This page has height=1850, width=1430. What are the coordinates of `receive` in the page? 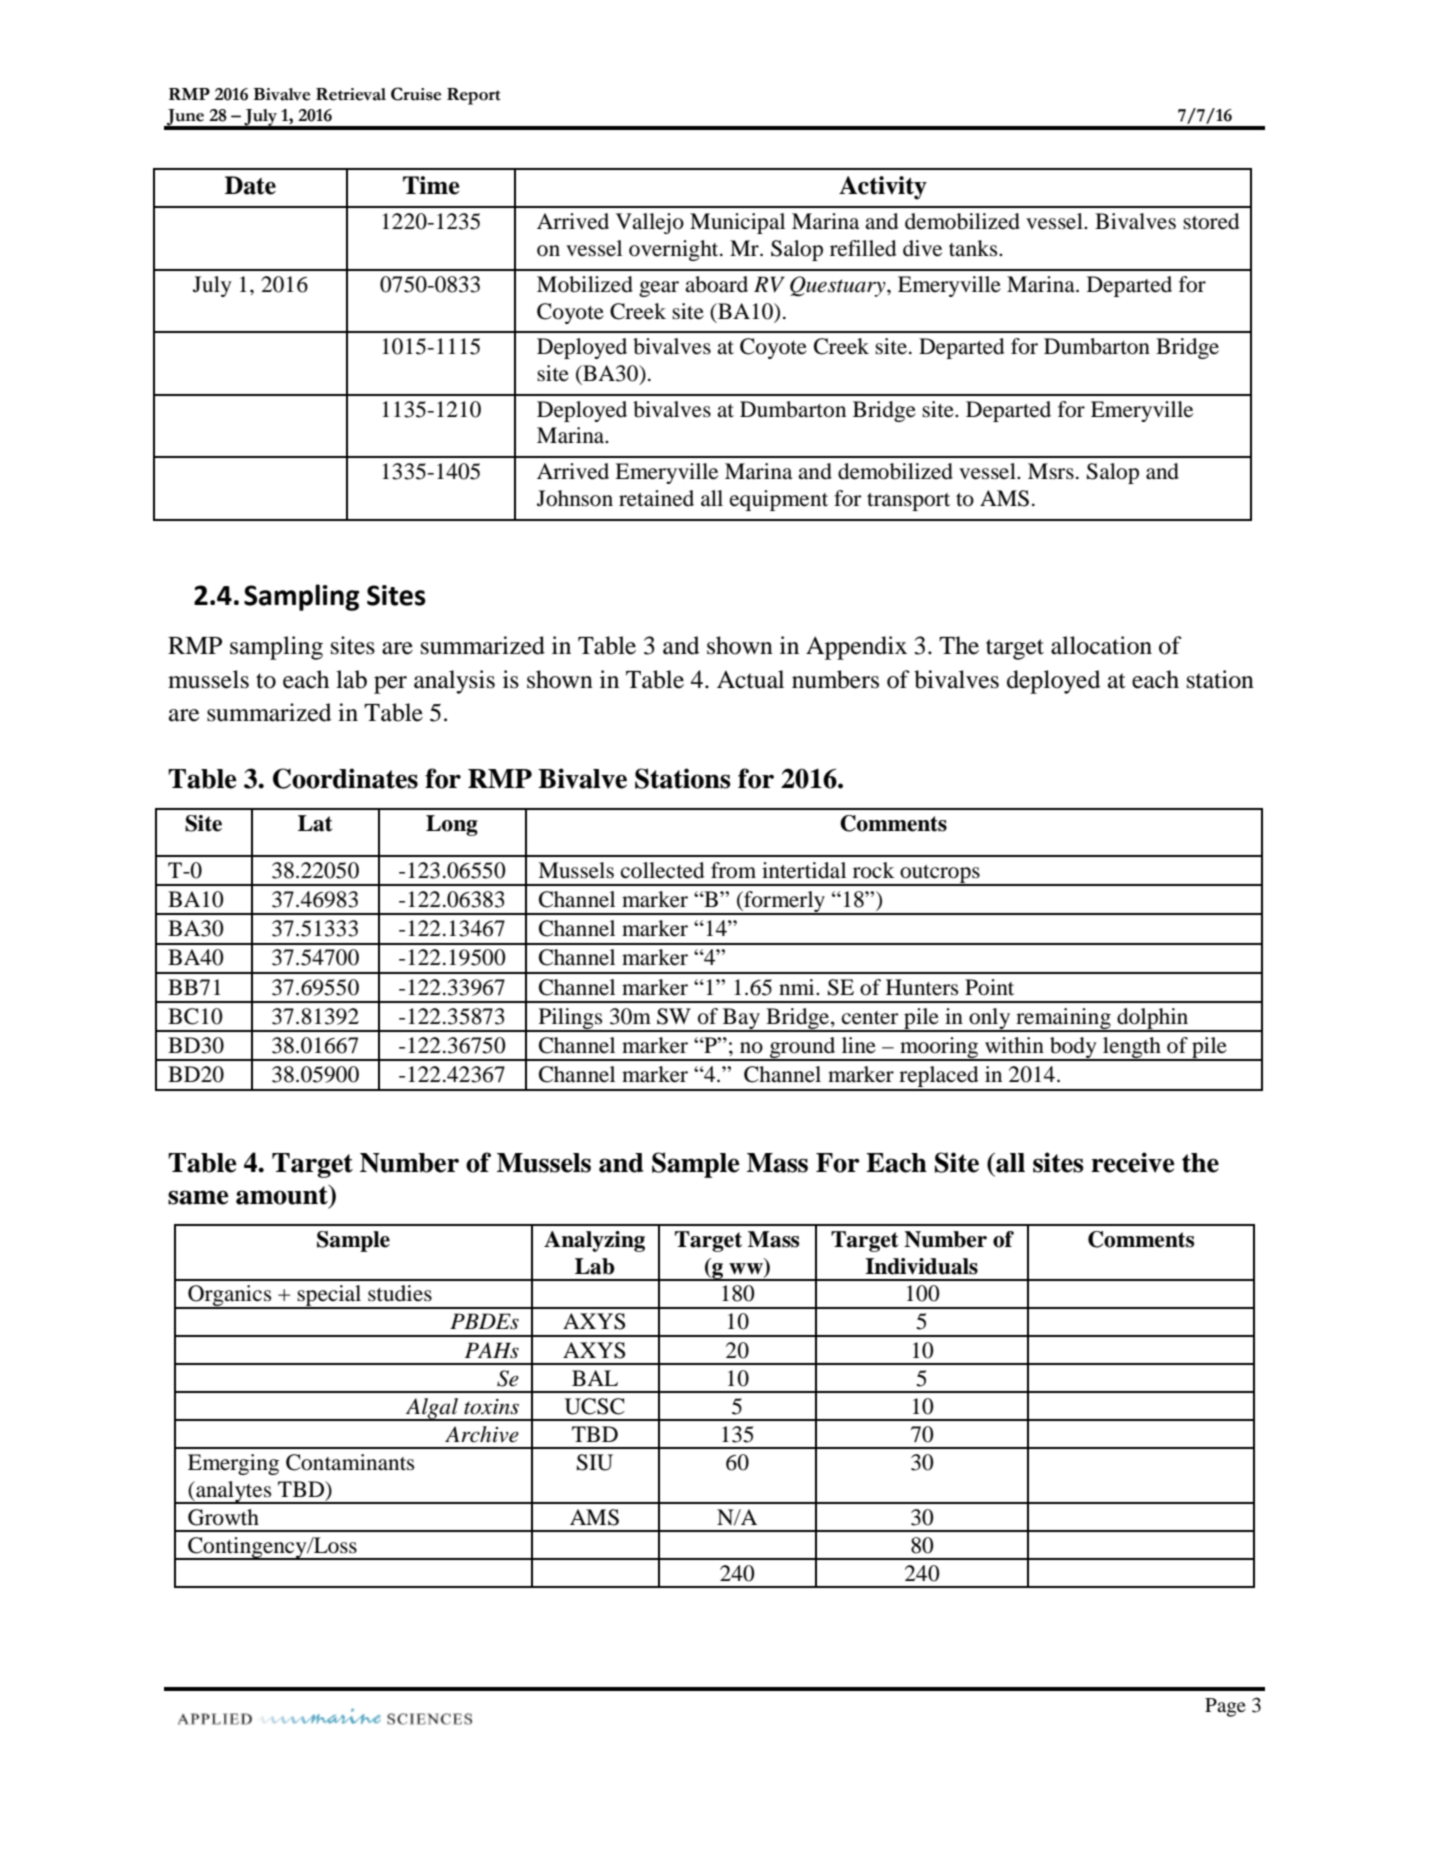 It's located at (1133, 1162).
